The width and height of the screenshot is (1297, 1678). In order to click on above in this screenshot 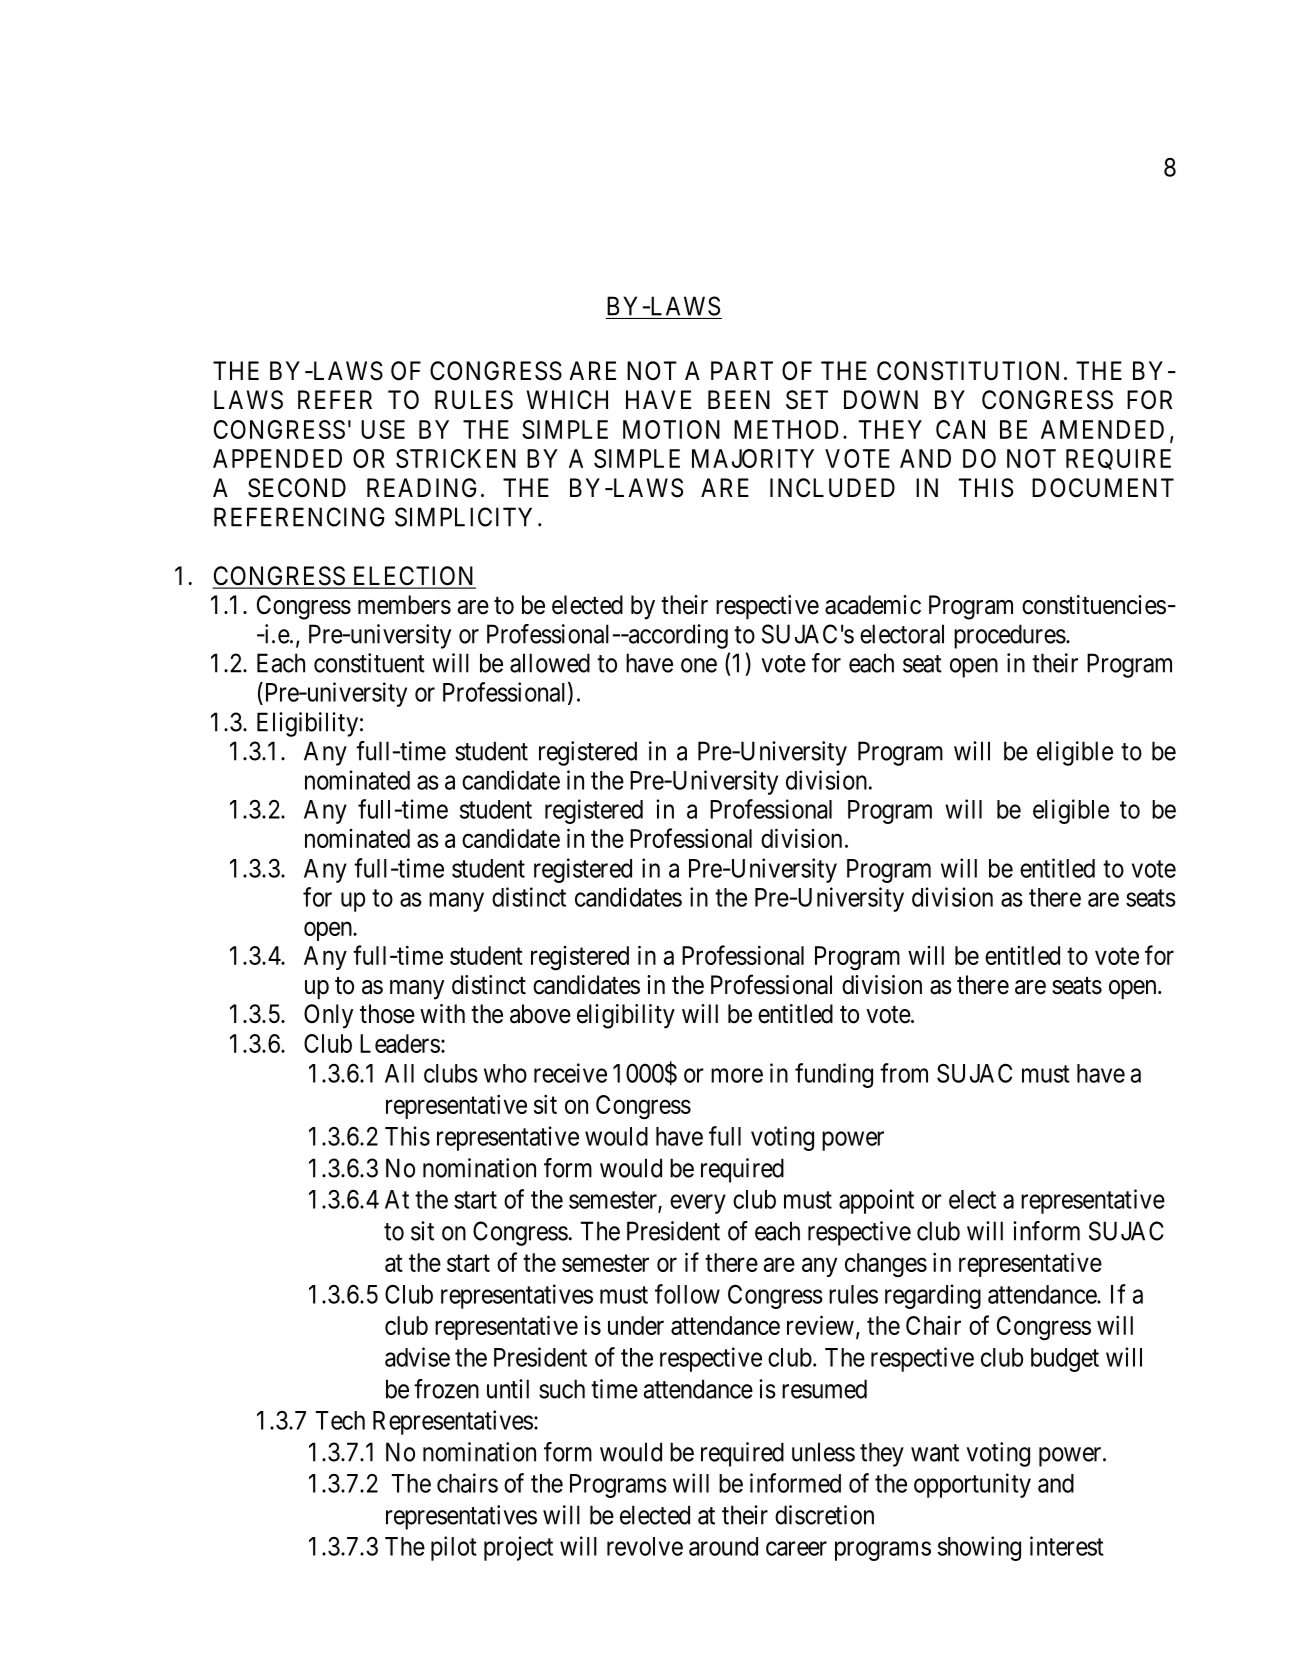, I will do `click(540, 1014)`.
